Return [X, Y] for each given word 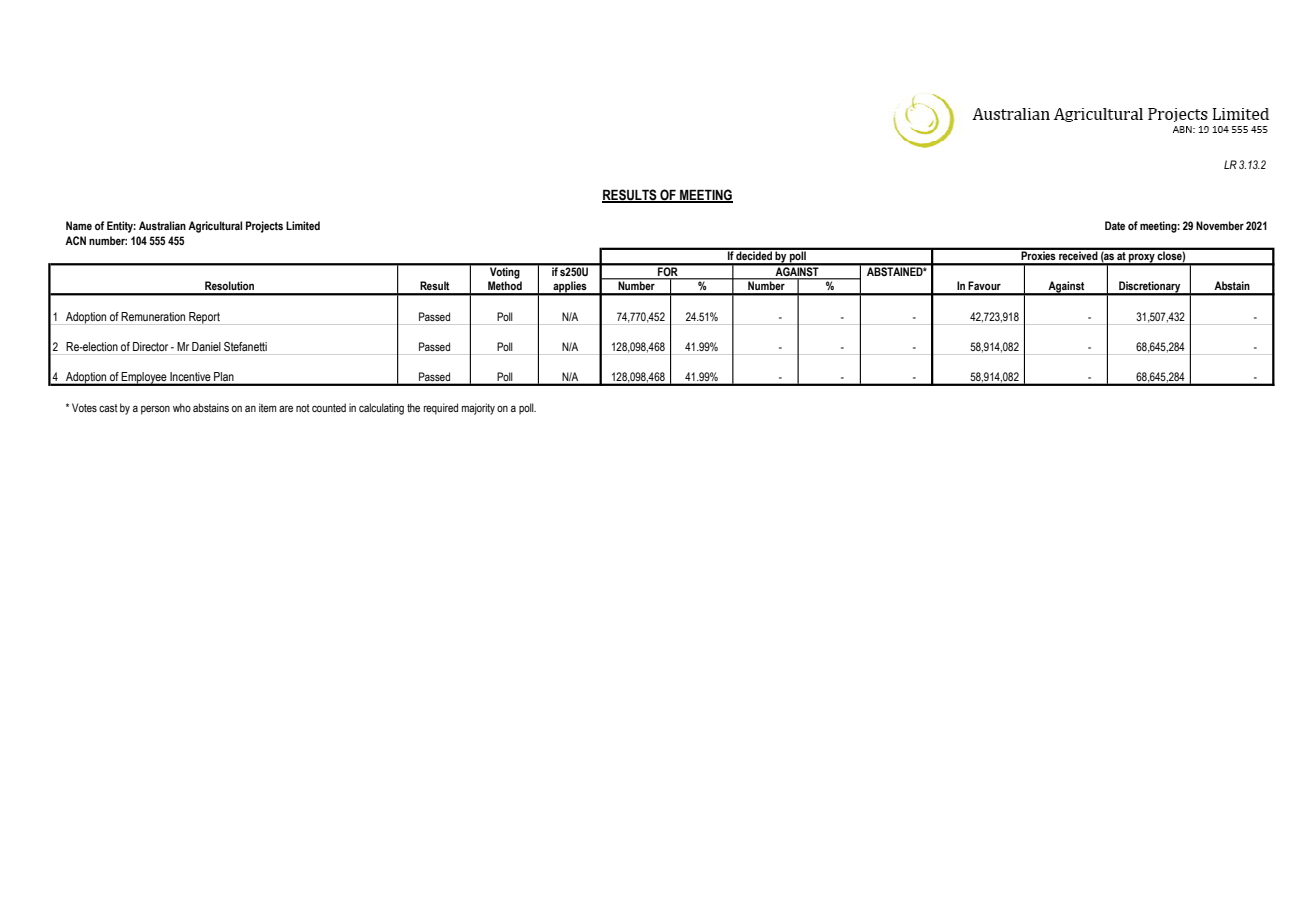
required [441, 409]
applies [570, 288]
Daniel [206, 346]
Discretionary [1150, 288]
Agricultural [215, 227]
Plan [224, 376]
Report [204, 318]
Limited [303, 225]
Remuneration [153, 316]
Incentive [190, 376]
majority [478, 409]
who [182, 407]
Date [1115, 225]
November [1220, 225]
